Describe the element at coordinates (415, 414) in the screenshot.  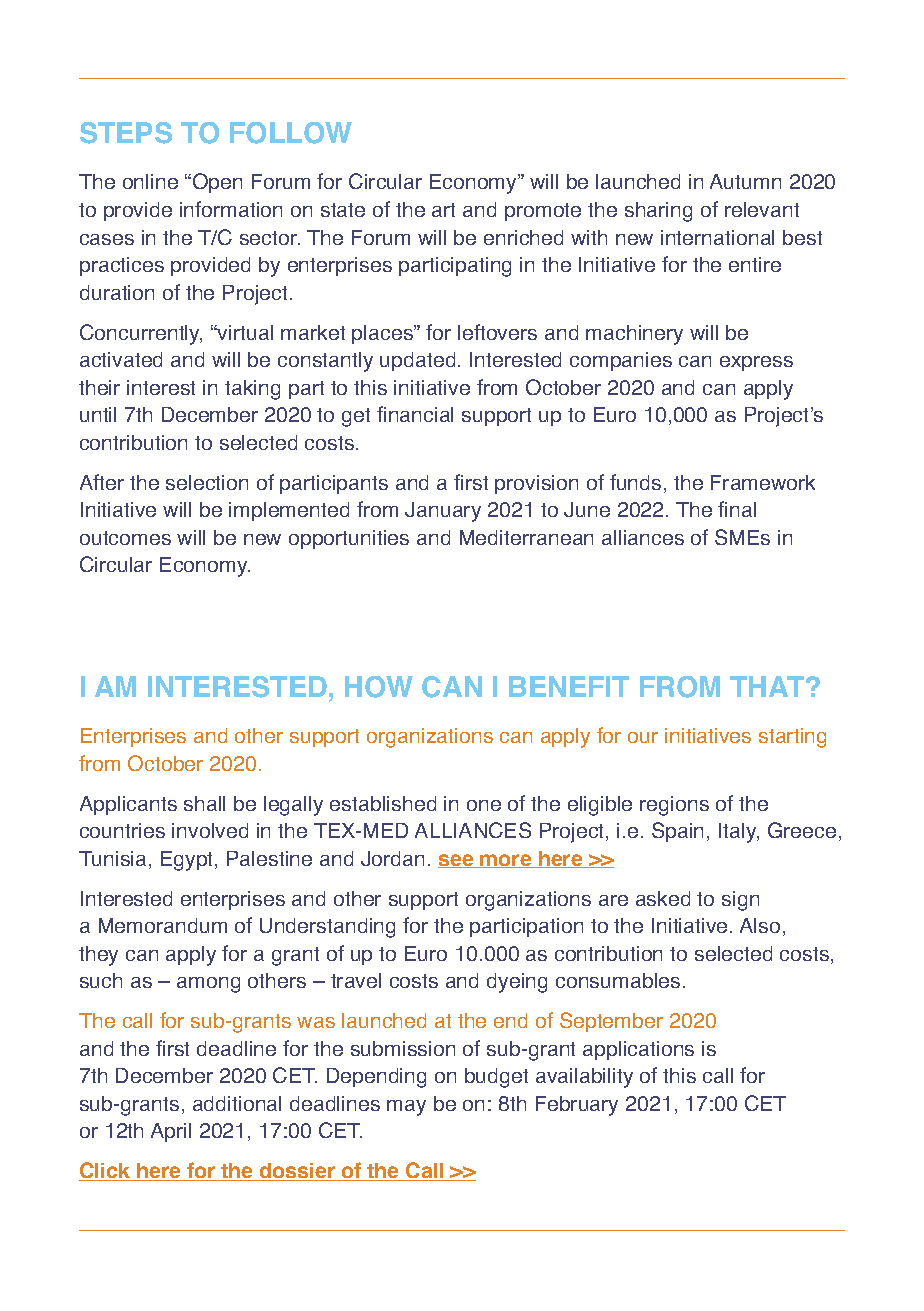
I see `financial` at that location.
